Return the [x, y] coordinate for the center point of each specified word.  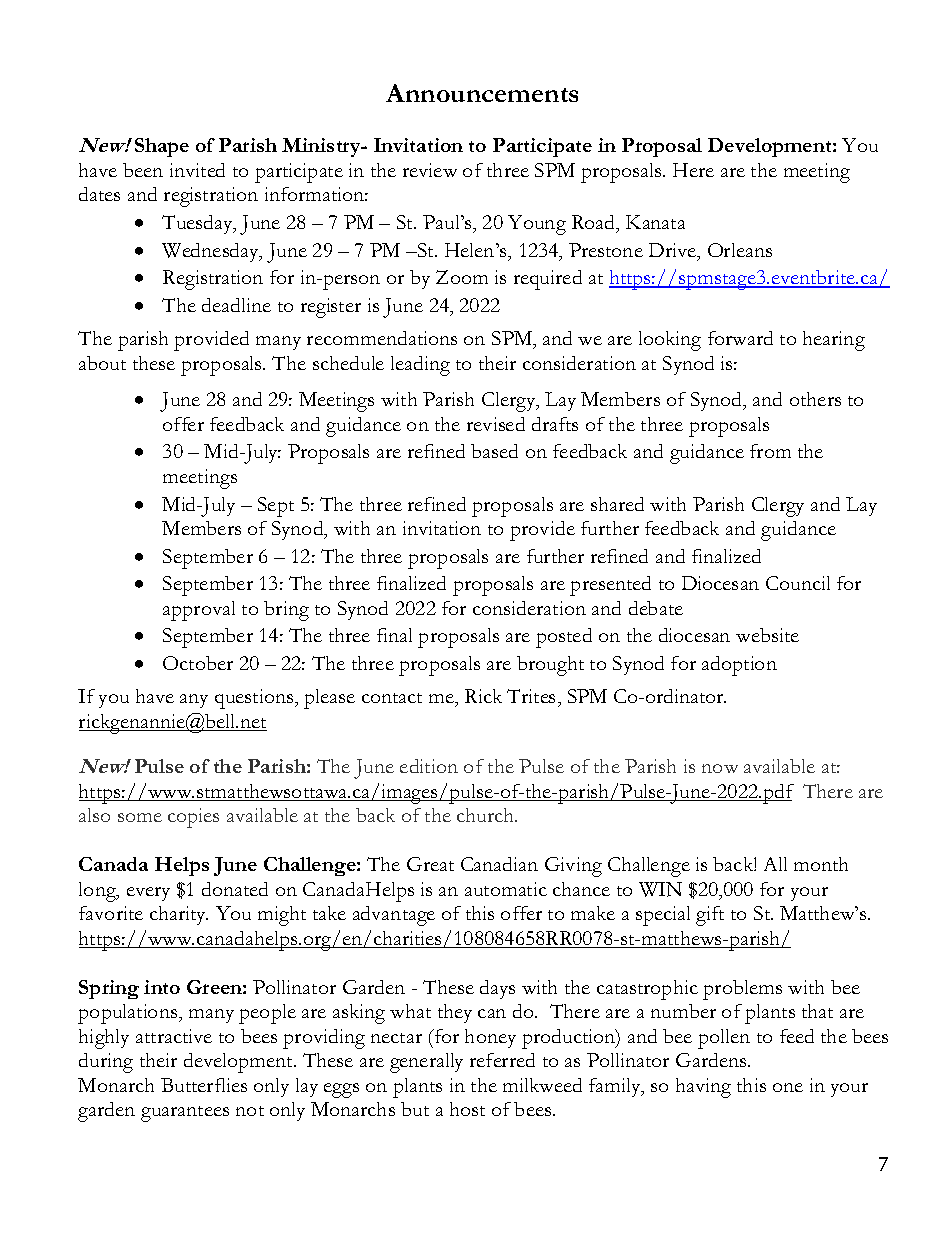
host [467, 1109]
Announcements [482, 93]
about [102, 363]
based [494, 451]
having [703, 1088]
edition [429, 766]
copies [193, 818]
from [770, 451]
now [720, 768]
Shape [162, 147]
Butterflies [204, 1085]
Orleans [740, 250]
